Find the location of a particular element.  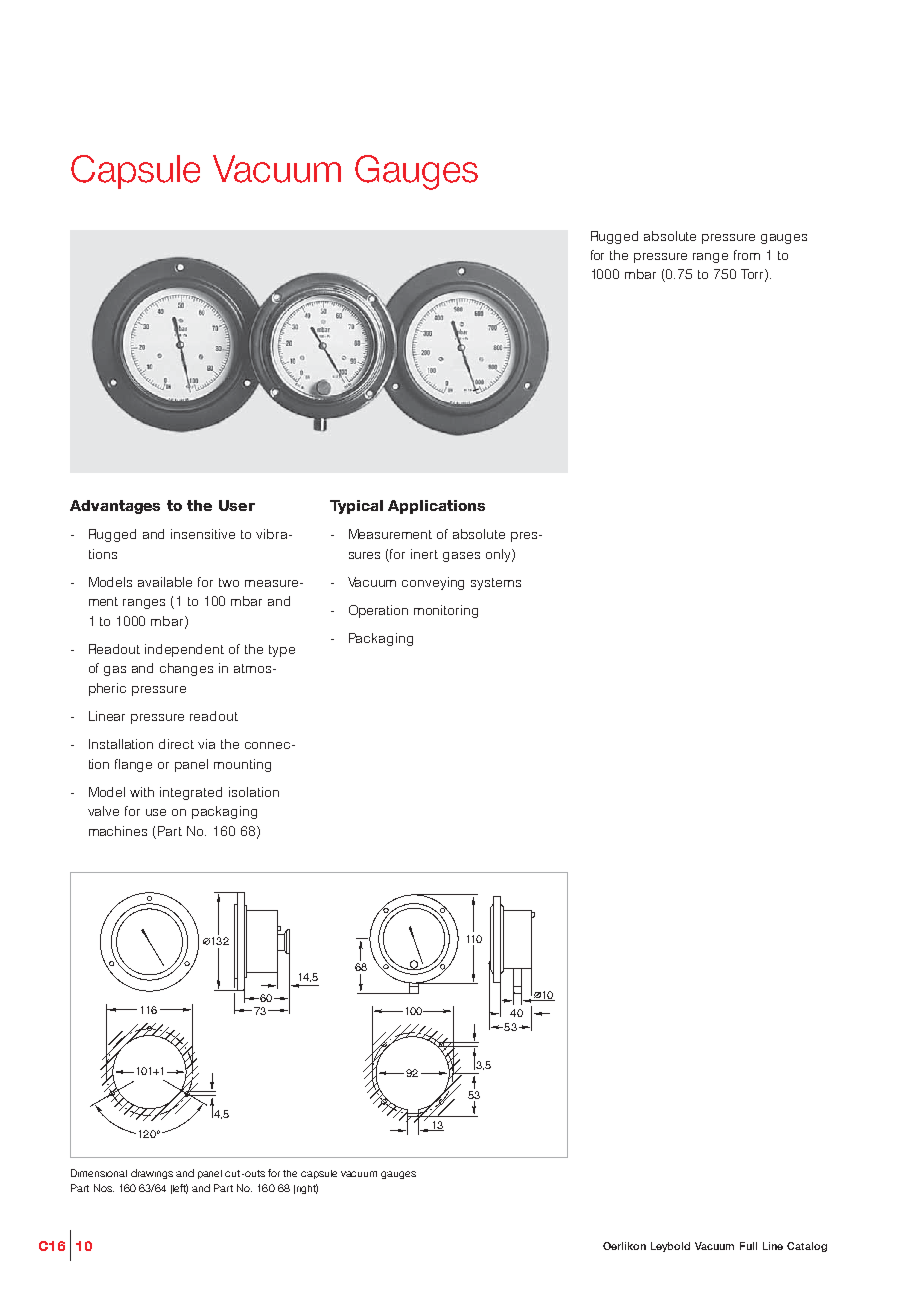

left is located at coordinates (180, 1189).
